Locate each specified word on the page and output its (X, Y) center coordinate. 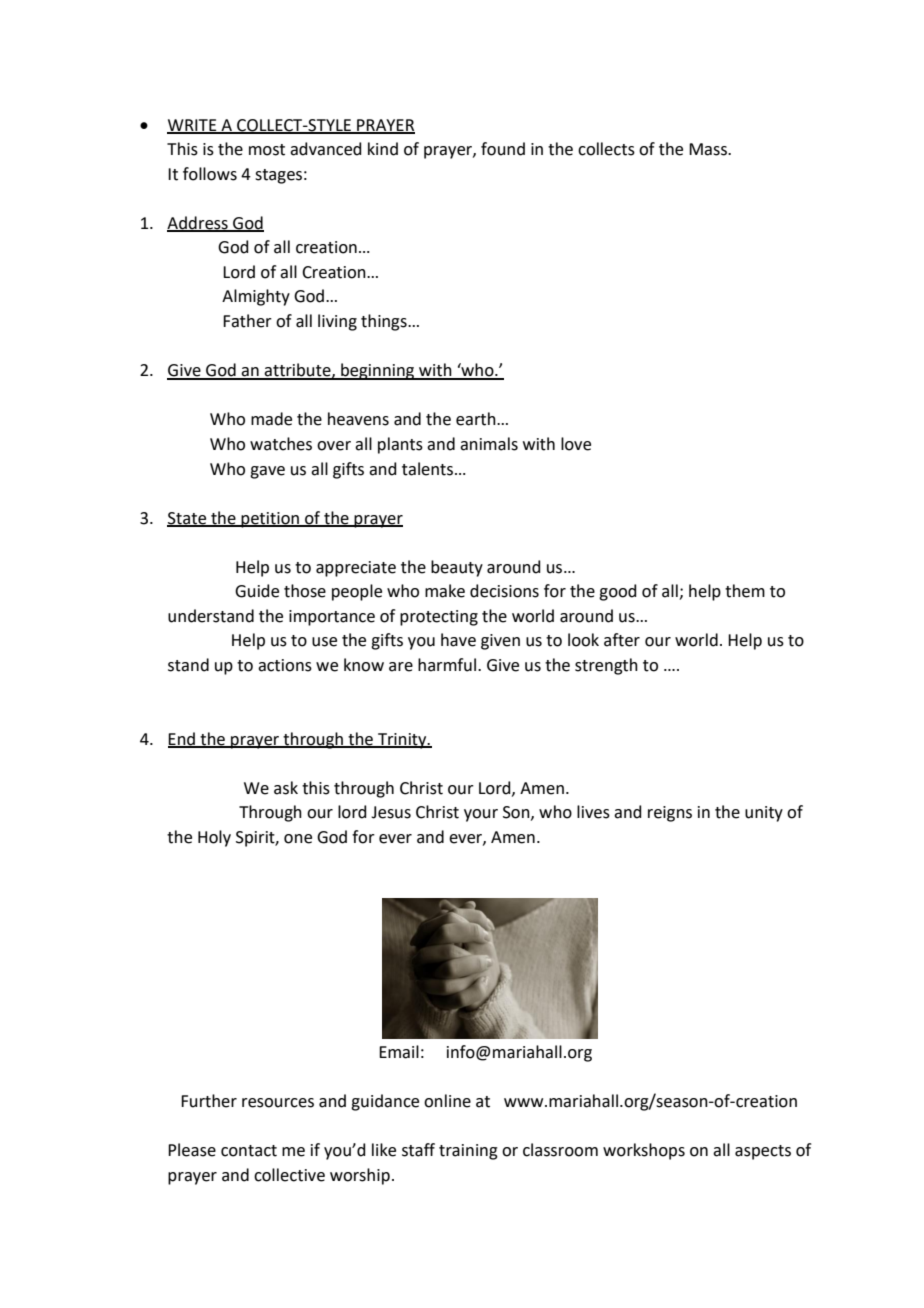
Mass (709, 149)
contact (249, 1151)
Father (247, 321)
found (503, 149)
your (481, 815)
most (267, 150)
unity (764, 814)
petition (270, 520)
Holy (214, 838)
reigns (670, 814)
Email (399, 1052)
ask (286, 788)
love (576, 444)
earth (477, 419)
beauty (457, 568)
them (745, 591)
